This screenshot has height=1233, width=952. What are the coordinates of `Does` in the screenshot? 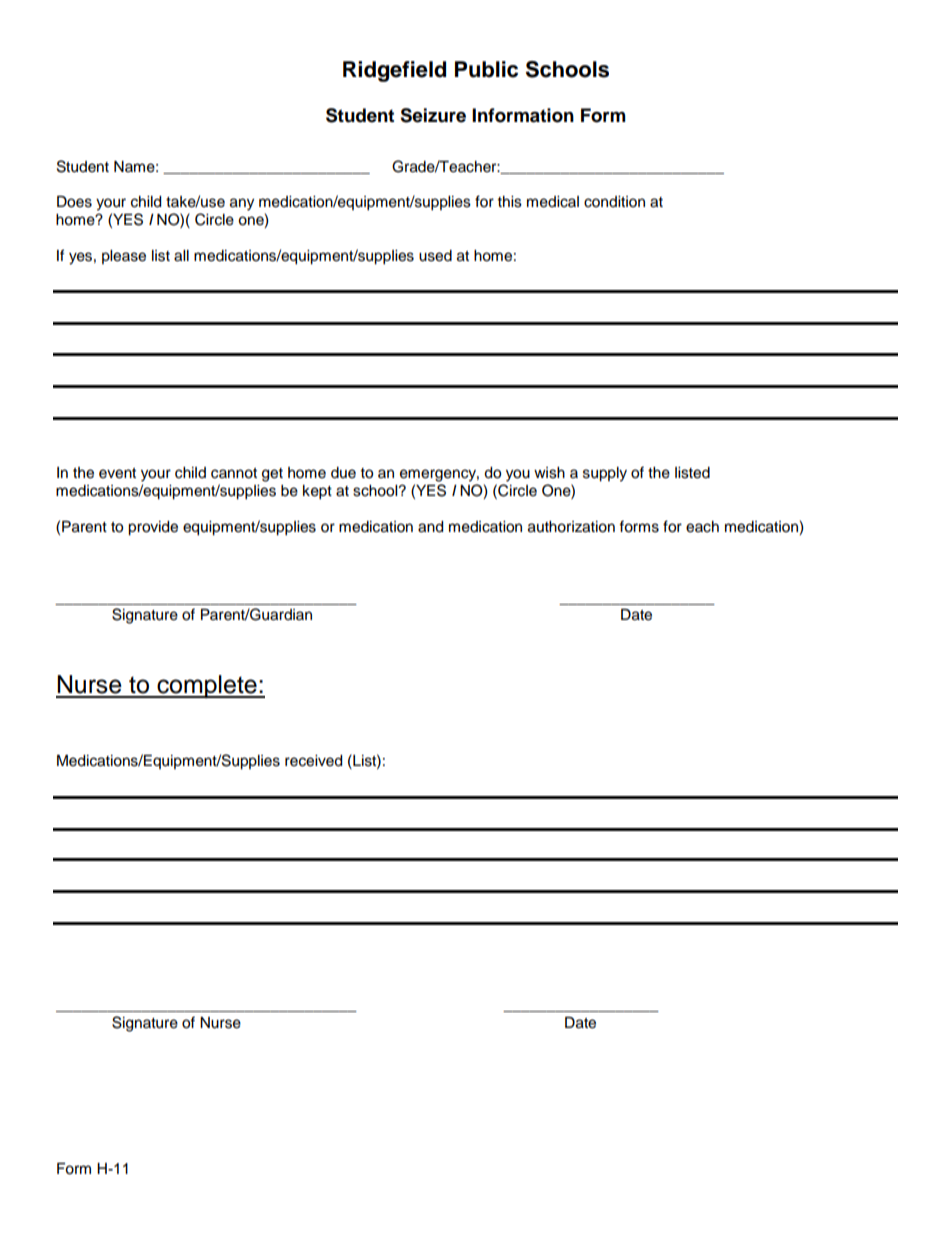 It's located at (74, 202).
